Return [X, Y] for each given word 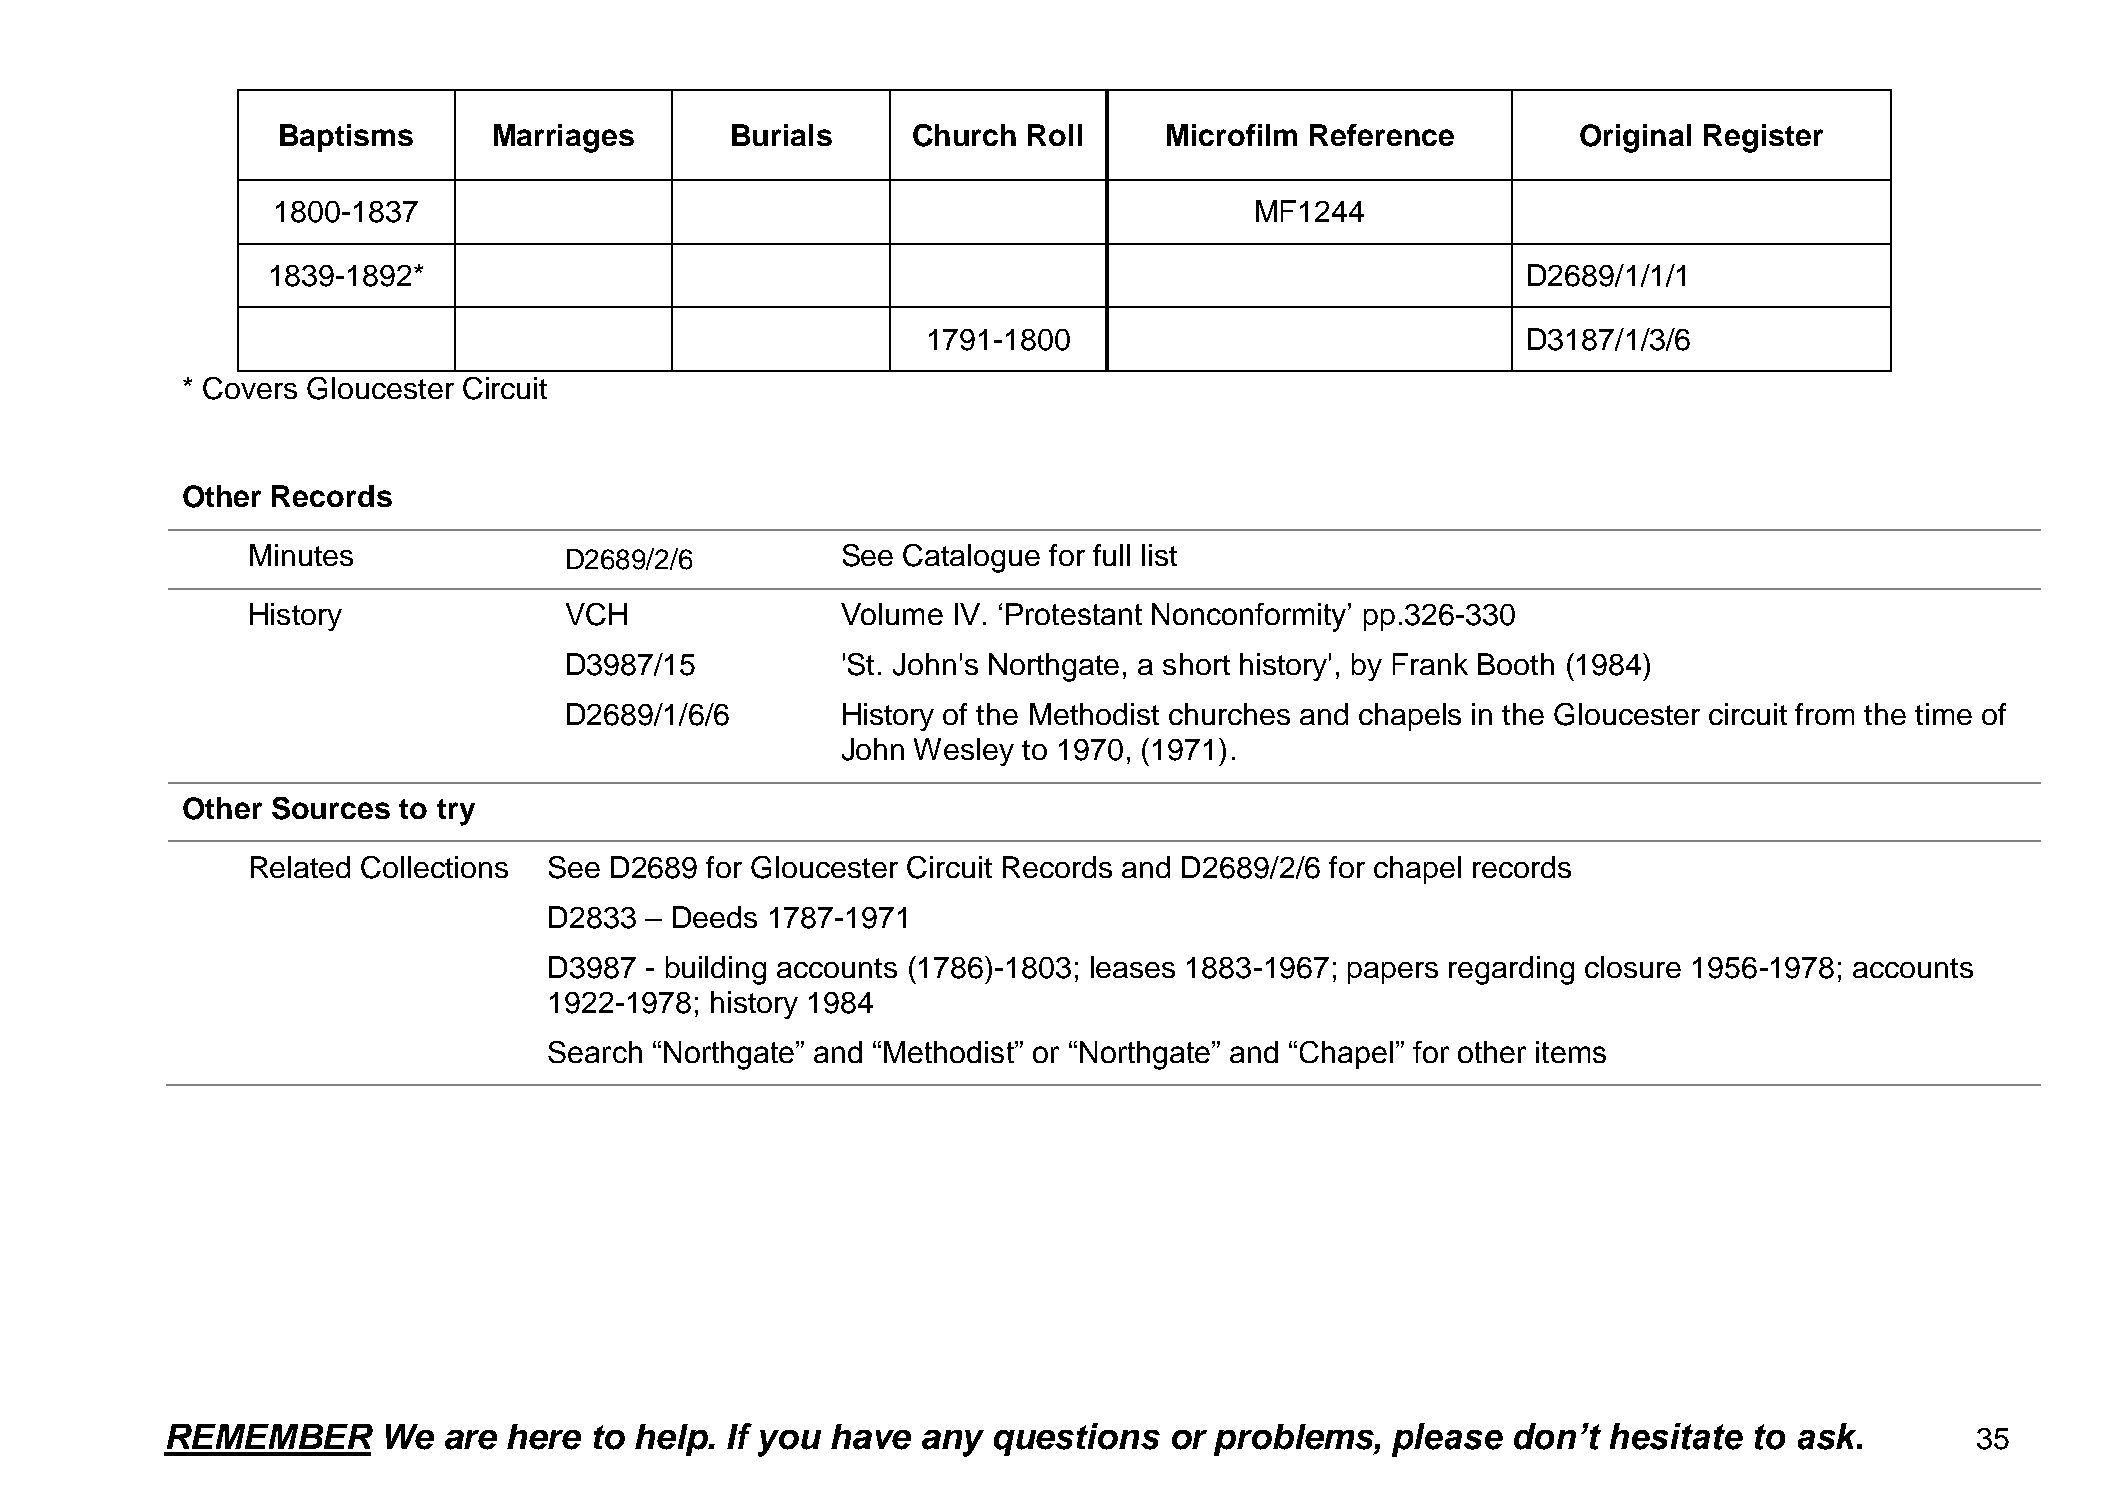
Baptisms [346, 138]
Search [595, 1052]
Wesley [964, 752]
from [1824, 714]
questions [1077, 1439]
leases [1133, 967]
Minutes [301, 555]
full [1111, 555]
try [456, 812]
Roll [1055, 135]
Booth [1516, 664]
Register [1763, 138]
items [1571, 1052]
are [471, 1440]
